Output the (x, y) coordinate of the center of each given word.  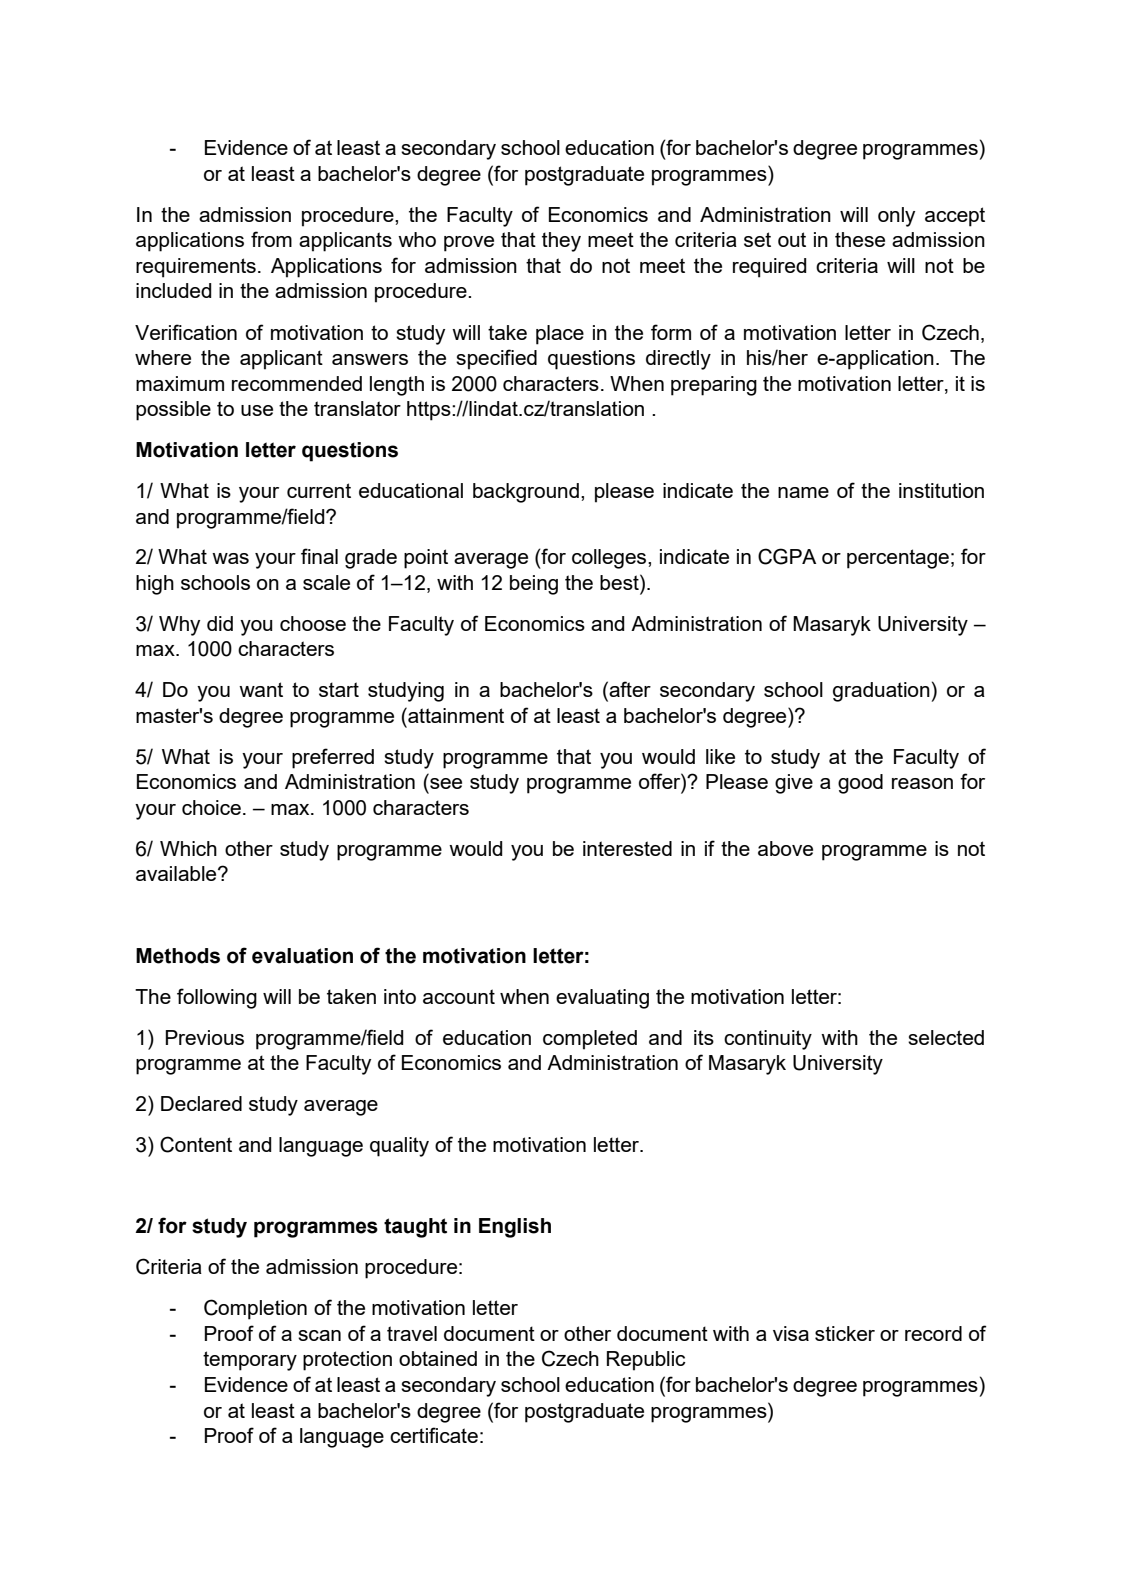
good (860, 784)
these (860, 239)
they (561, 242)
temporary (250, 1361)
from (271, 239)
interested (627, 848)
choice (211, 807)
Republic (646, 1361)
